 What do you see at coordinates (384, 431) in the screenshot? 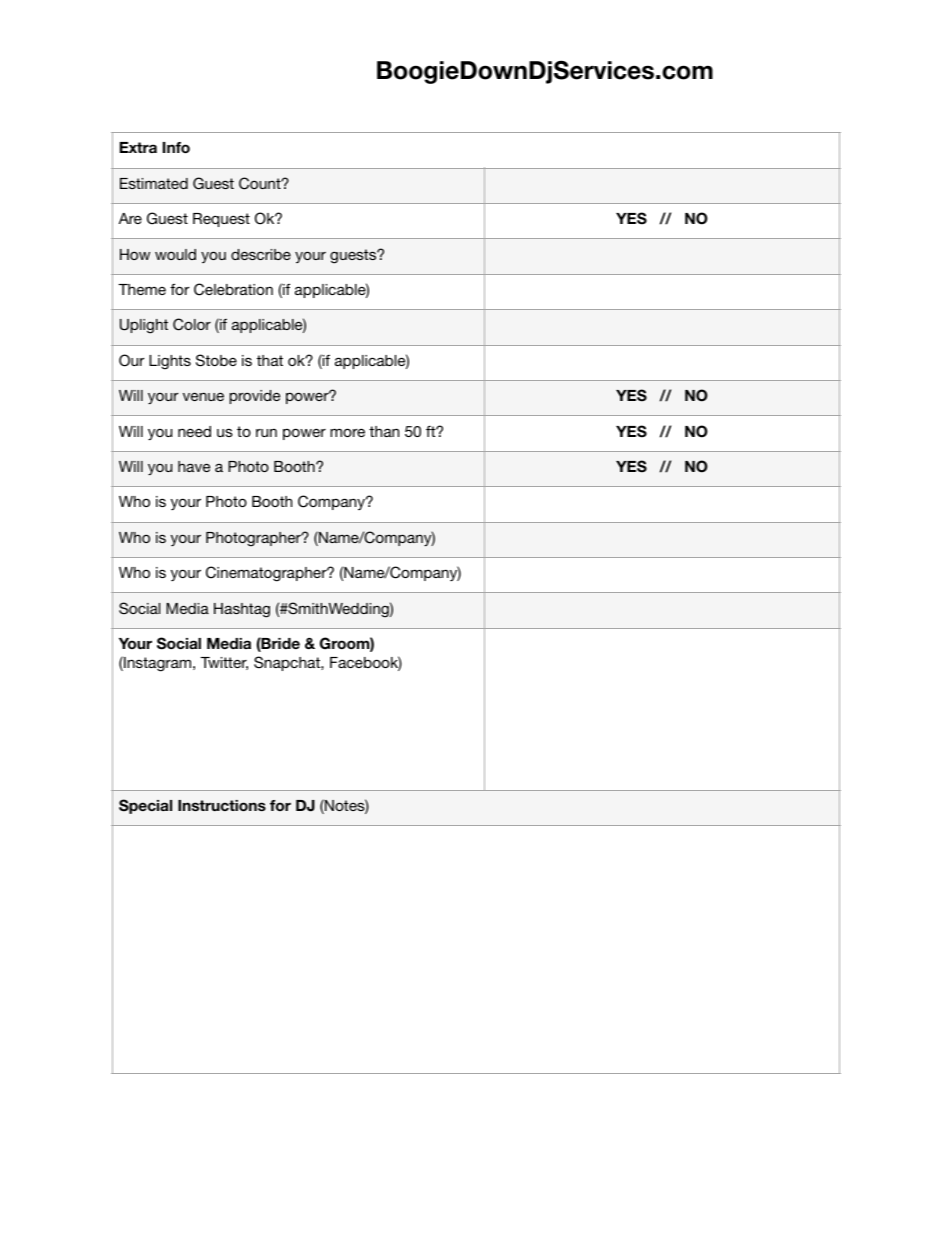
I see `than` at bounding box center [384, 431].
